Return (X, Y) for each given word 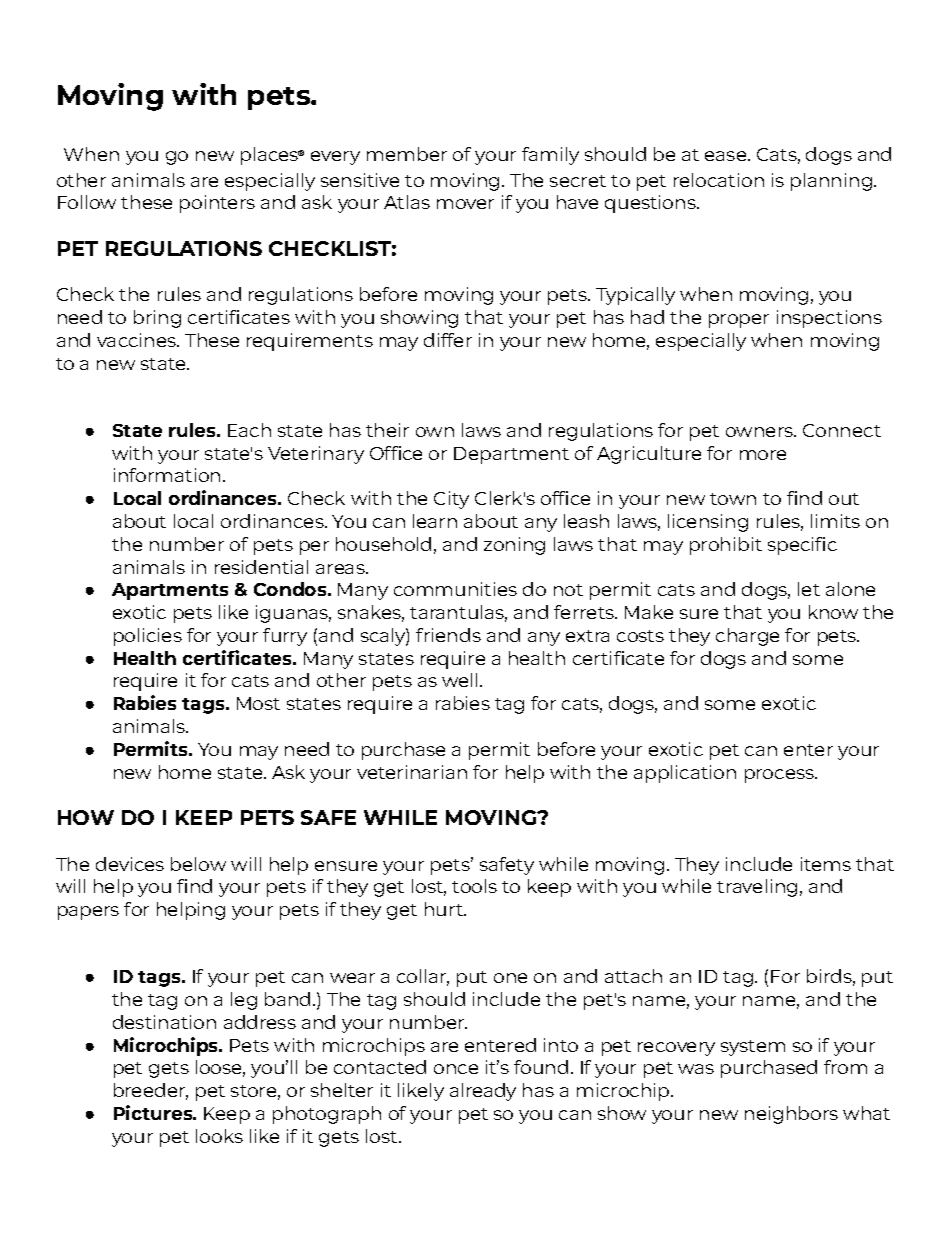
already (483, 1092)
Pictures (154, 1112)
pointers (217, 204)
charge (747, 637)
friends (448, 635)
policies (148, 637)
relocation (719, 180)
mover (465, 204)
